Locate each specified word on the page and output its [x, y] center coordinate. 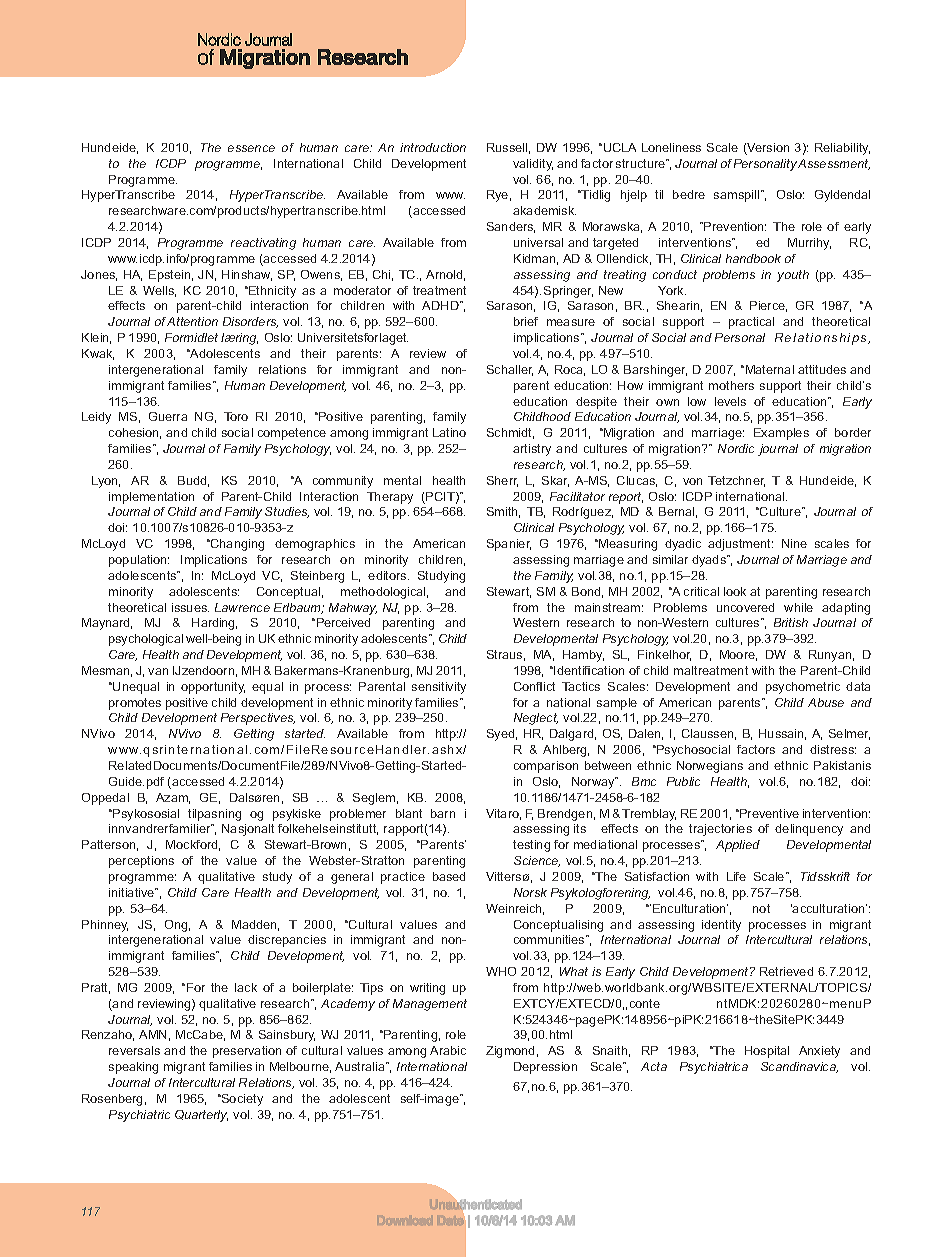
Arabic [448, 1050]
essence [251, 148]
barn [443, 813]
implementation [151, 498]
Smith [503, 512]
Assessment [834, 164]
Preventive [768, 813]
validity [533, 165]
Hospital [767, 1052]
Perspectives [258, 719]
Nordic [736, 448]
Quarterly [201, 1116]
